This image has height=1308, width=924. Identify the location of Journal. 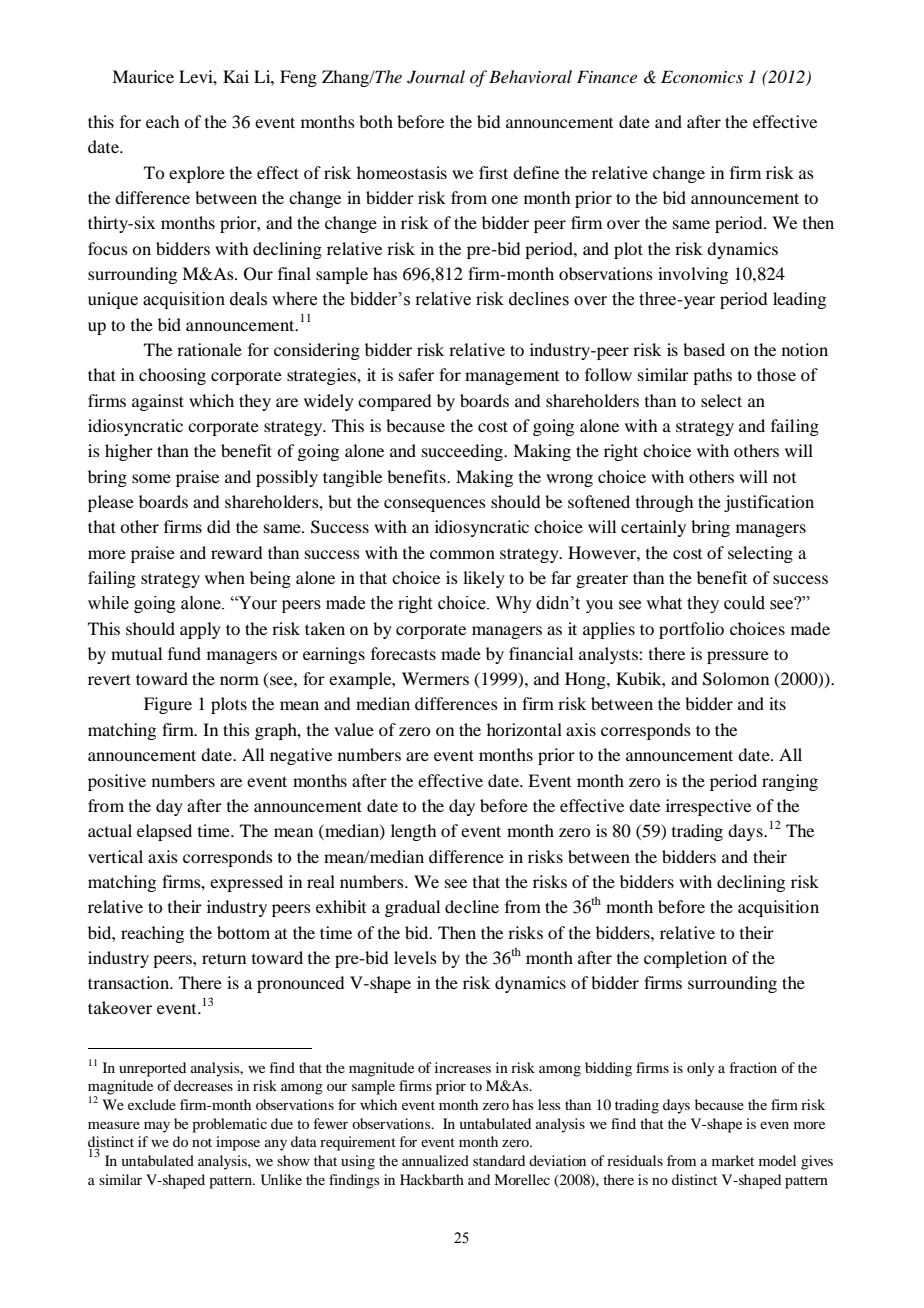
(436, 77).
